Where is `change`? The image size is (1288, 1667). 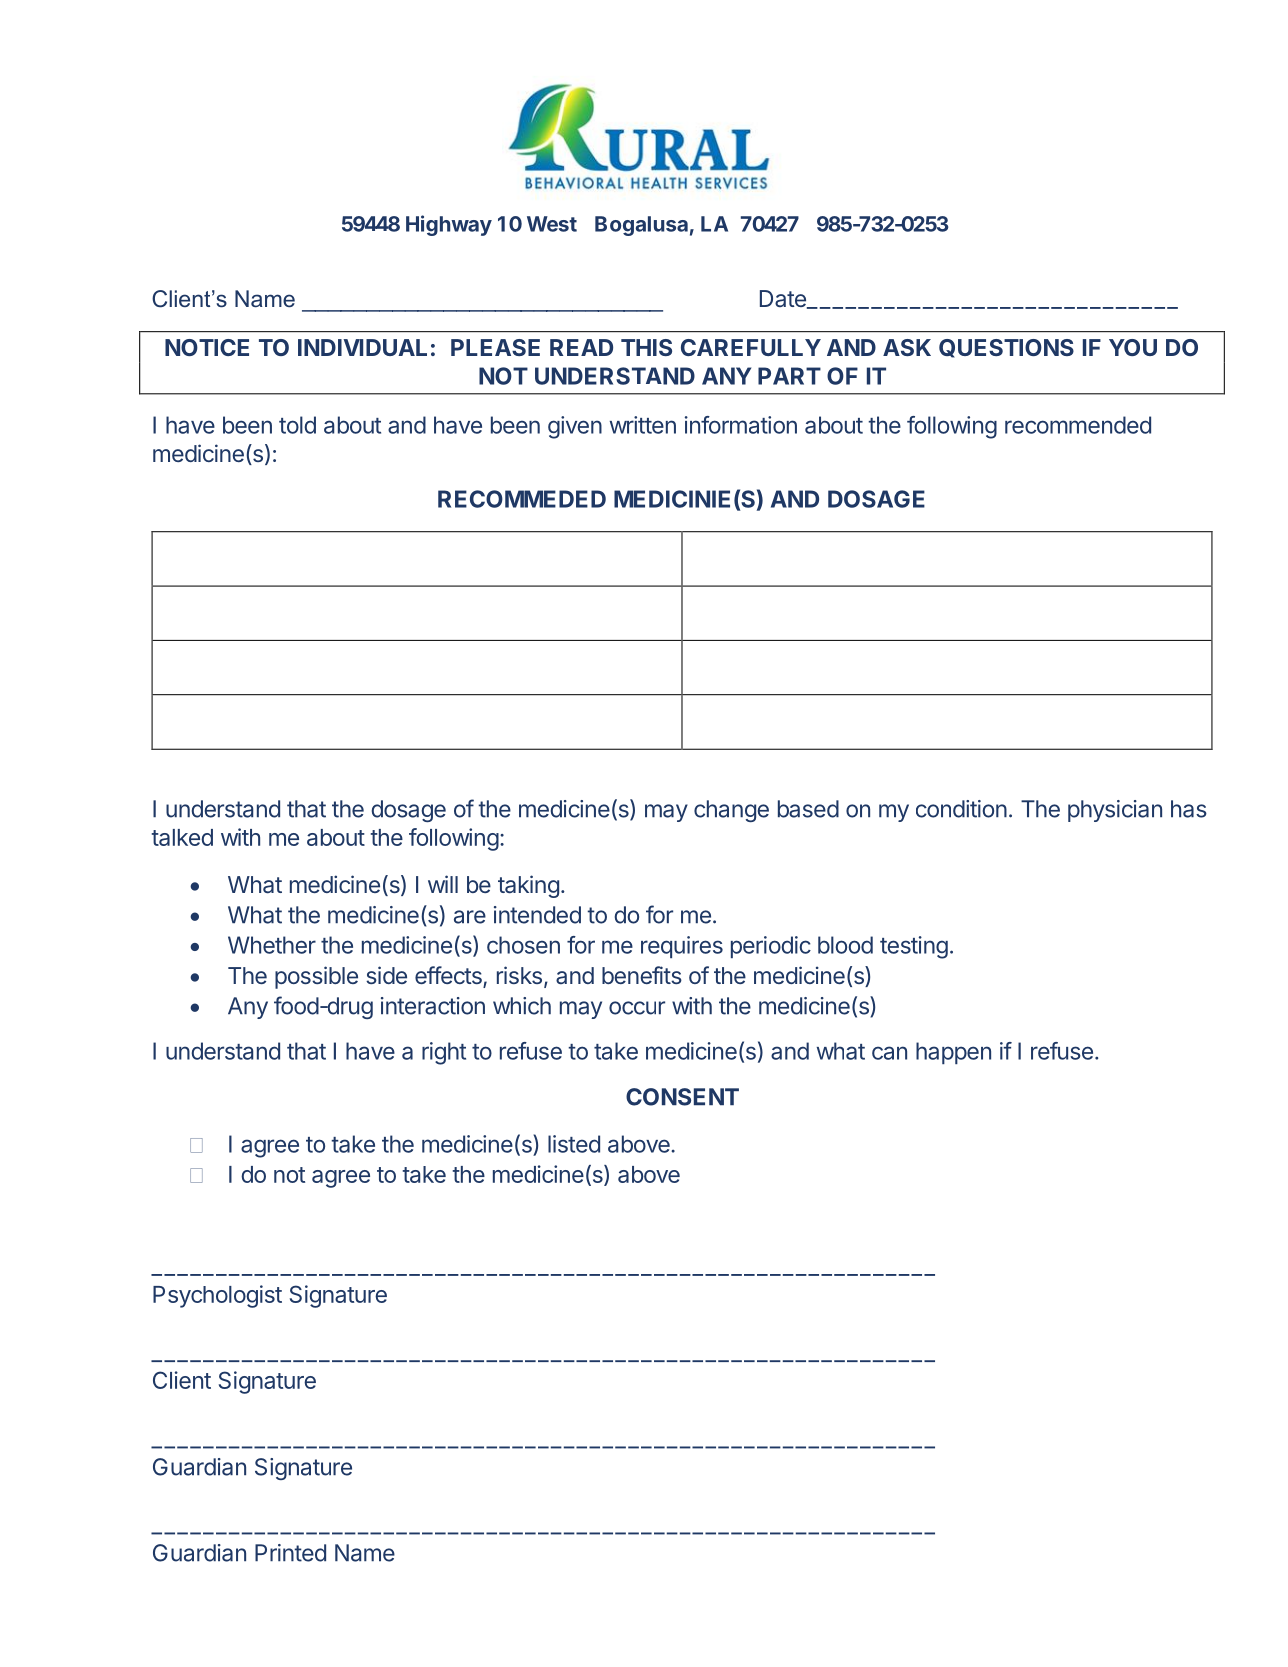
change is located at coordinates (731, 811).
